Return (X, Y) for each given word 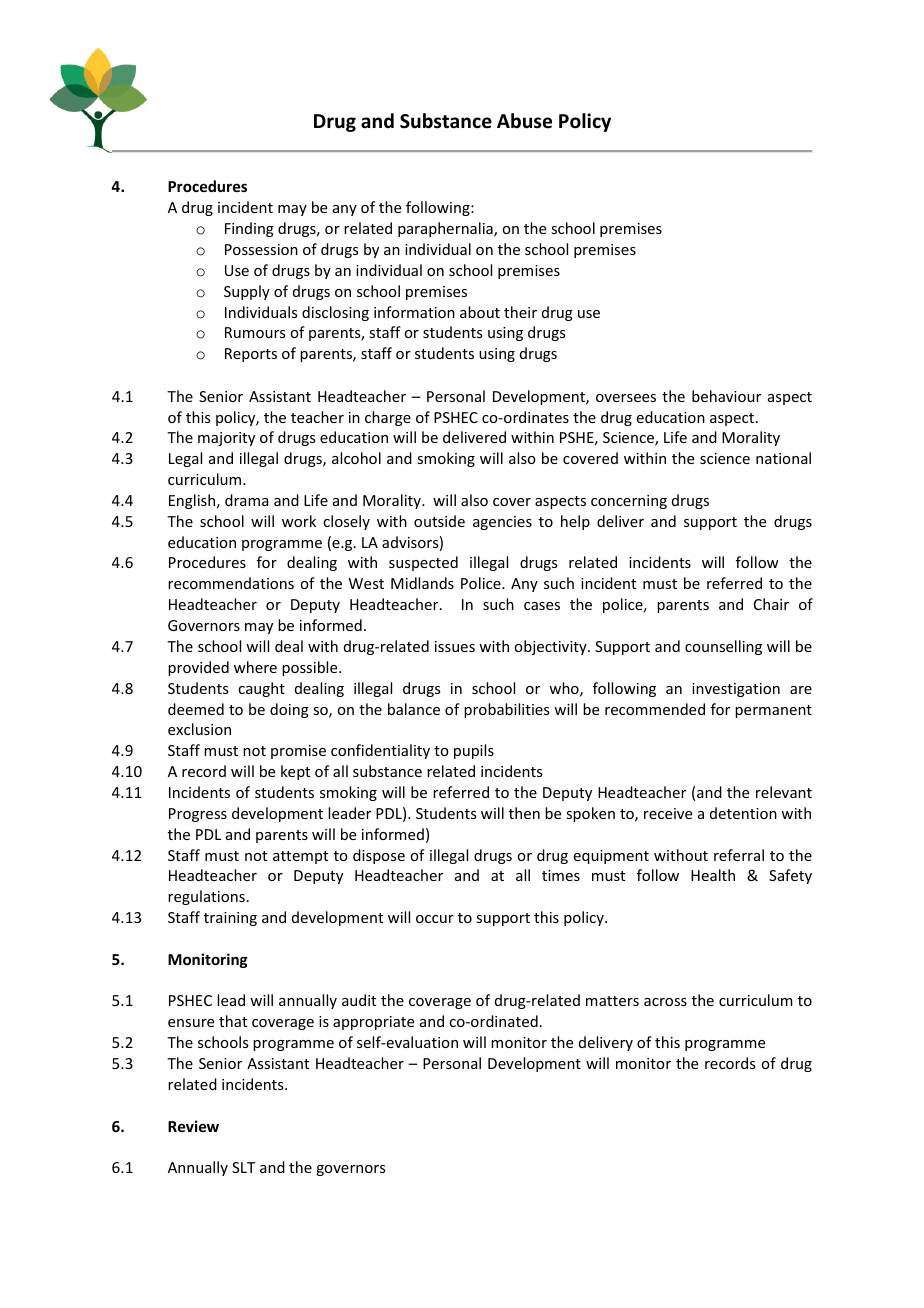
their (520, 312)
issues (455, 646)
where (255, 667)
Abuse (524, 121)
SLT (243, 1167)
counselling (723, 647)
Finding (249, 229)
